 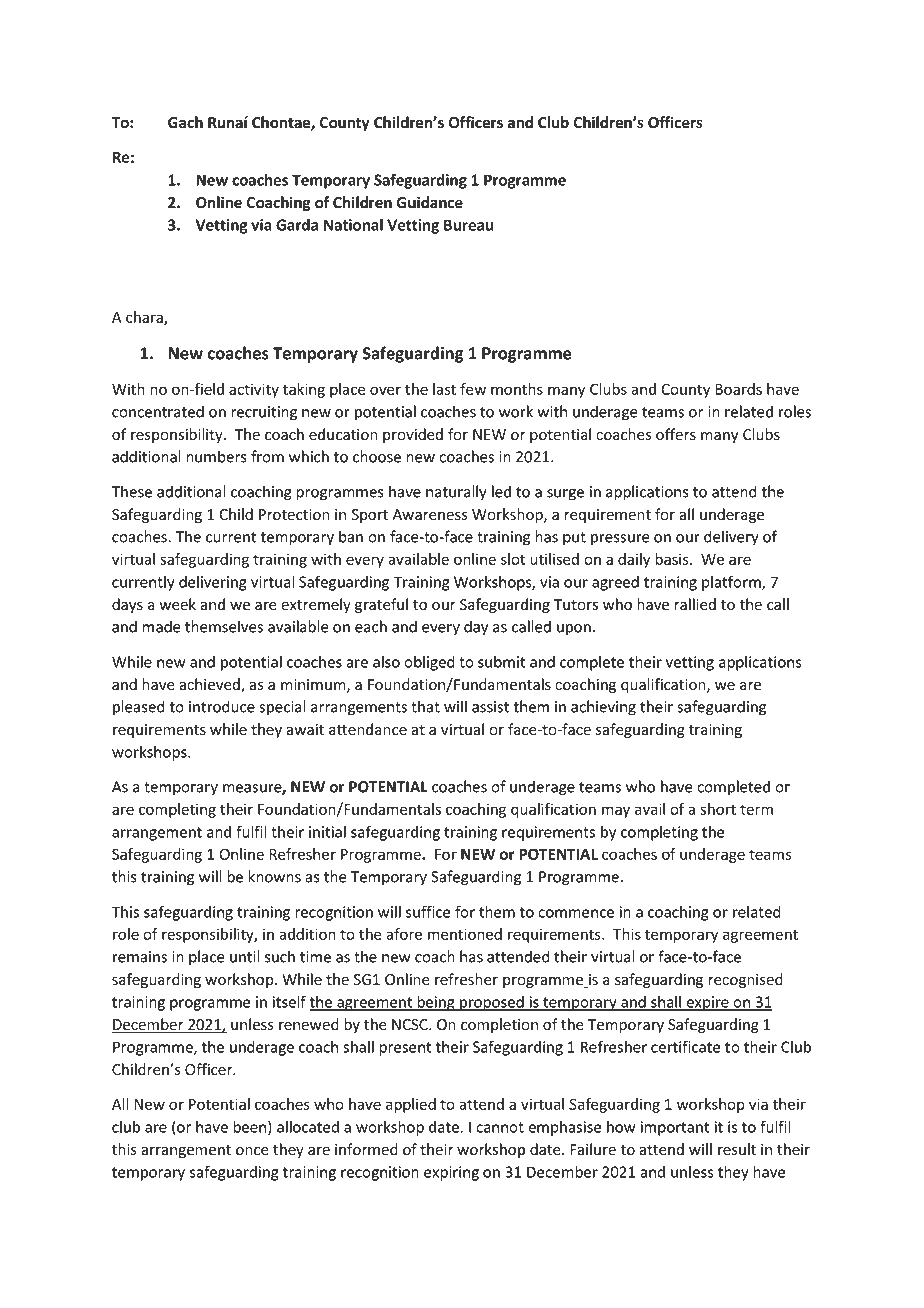 I want to click on achieving, so click(x=603, y=708).
